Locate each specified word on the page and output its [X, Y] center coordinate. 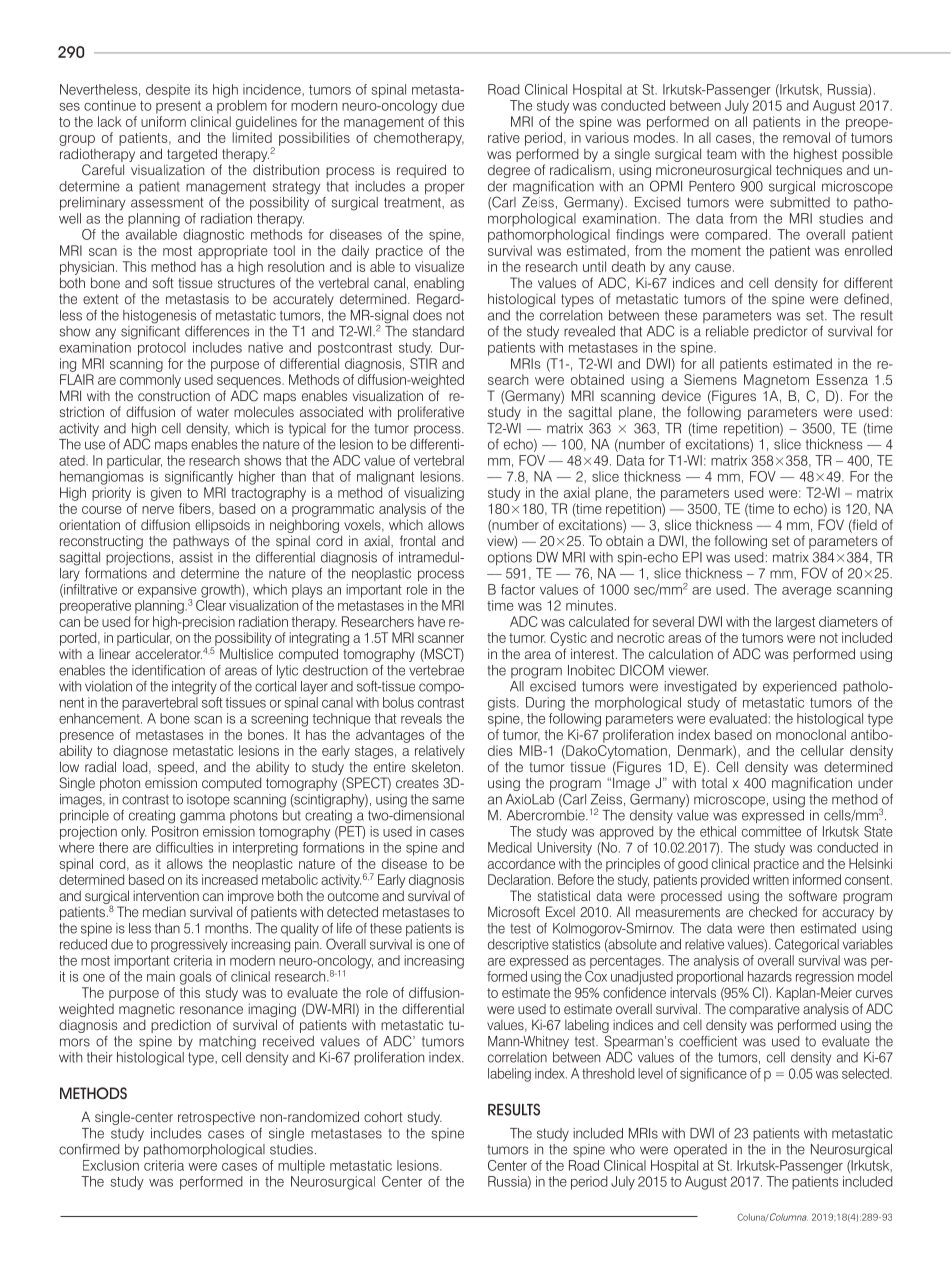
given [166, 494]
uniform [163, 121]
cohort [383, 1116]
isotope [208, 800]
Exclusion [111, 1165]
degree [509, 171]
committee [771, 831]
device [681, 396]
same [448, 800]
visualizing [434, 494]
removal [806, 137]
